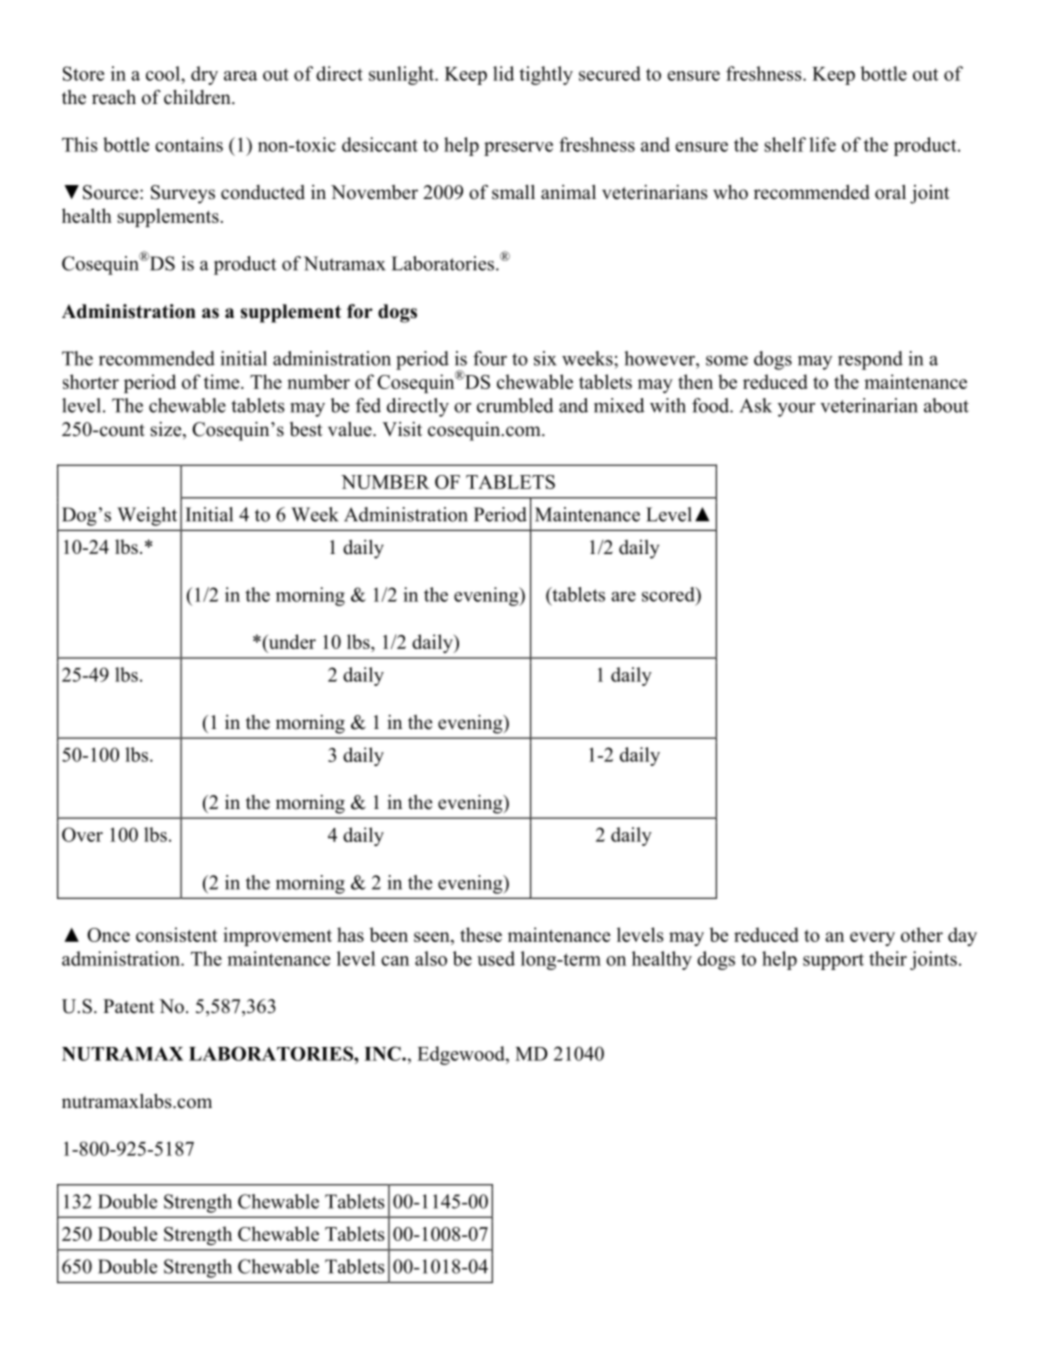 The width and height of the document is (1046, 1354). What do you see at coordinates (129, 1006) in the document?
I see `Patent` at bounding box center [129, 1006].
